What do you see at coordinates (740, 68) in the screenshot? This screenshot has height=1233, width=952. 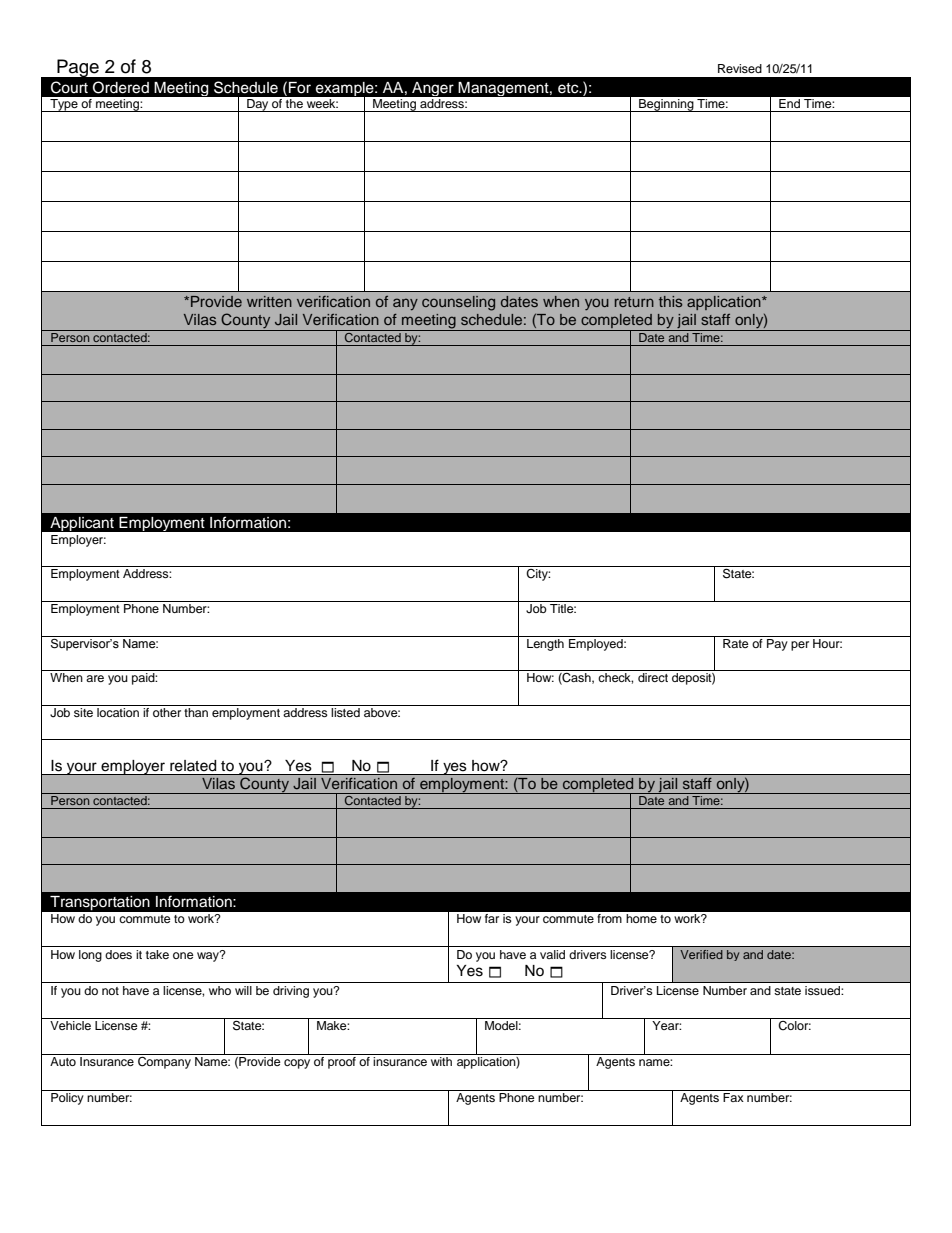 I see `Revised` at bounding box center [740, 68].
